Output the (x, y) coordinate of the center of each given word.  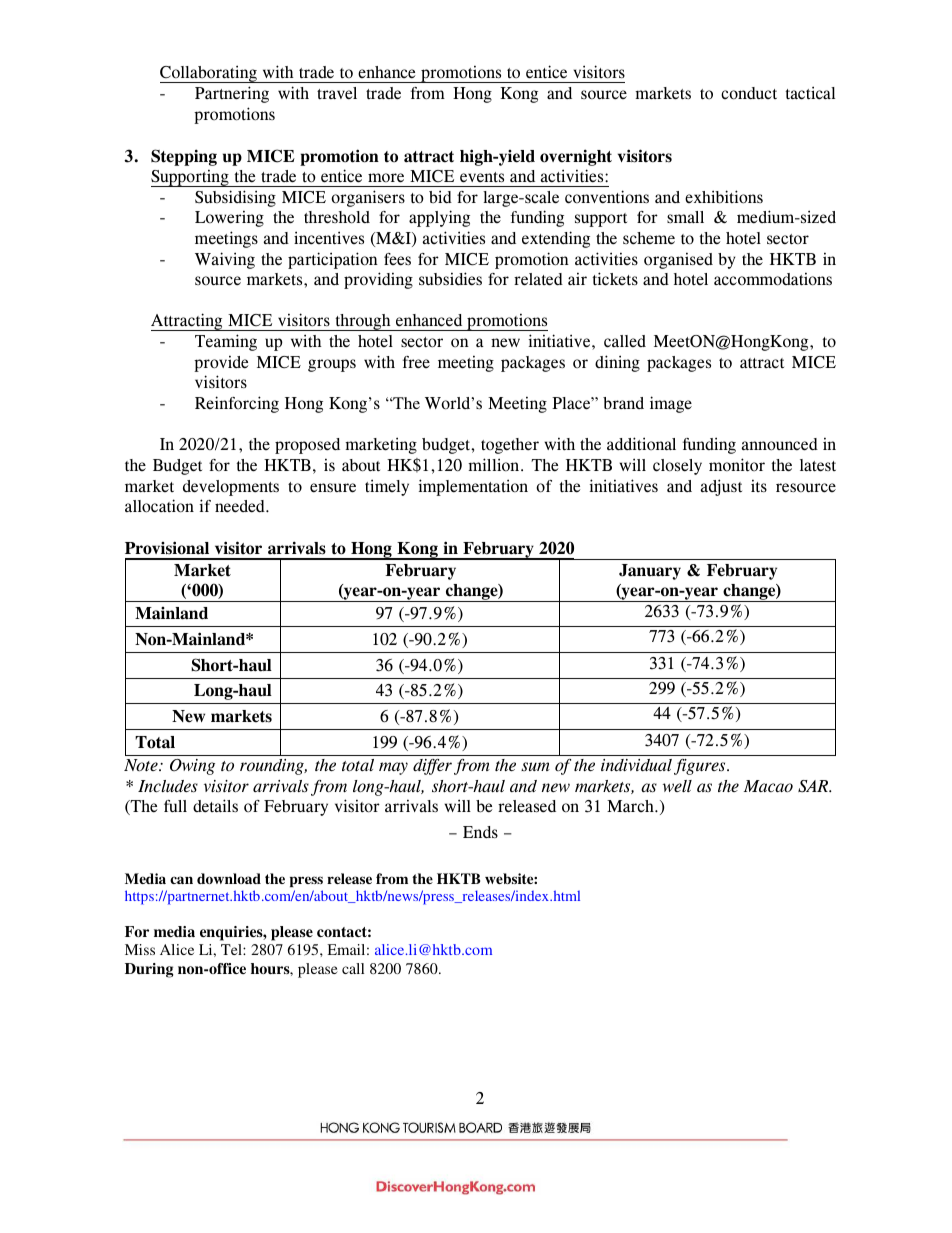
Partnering (232, 94)
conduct (749, 93)
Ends (480, 832)
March (631, 806)
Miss (140, 949)
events (482, 177)
